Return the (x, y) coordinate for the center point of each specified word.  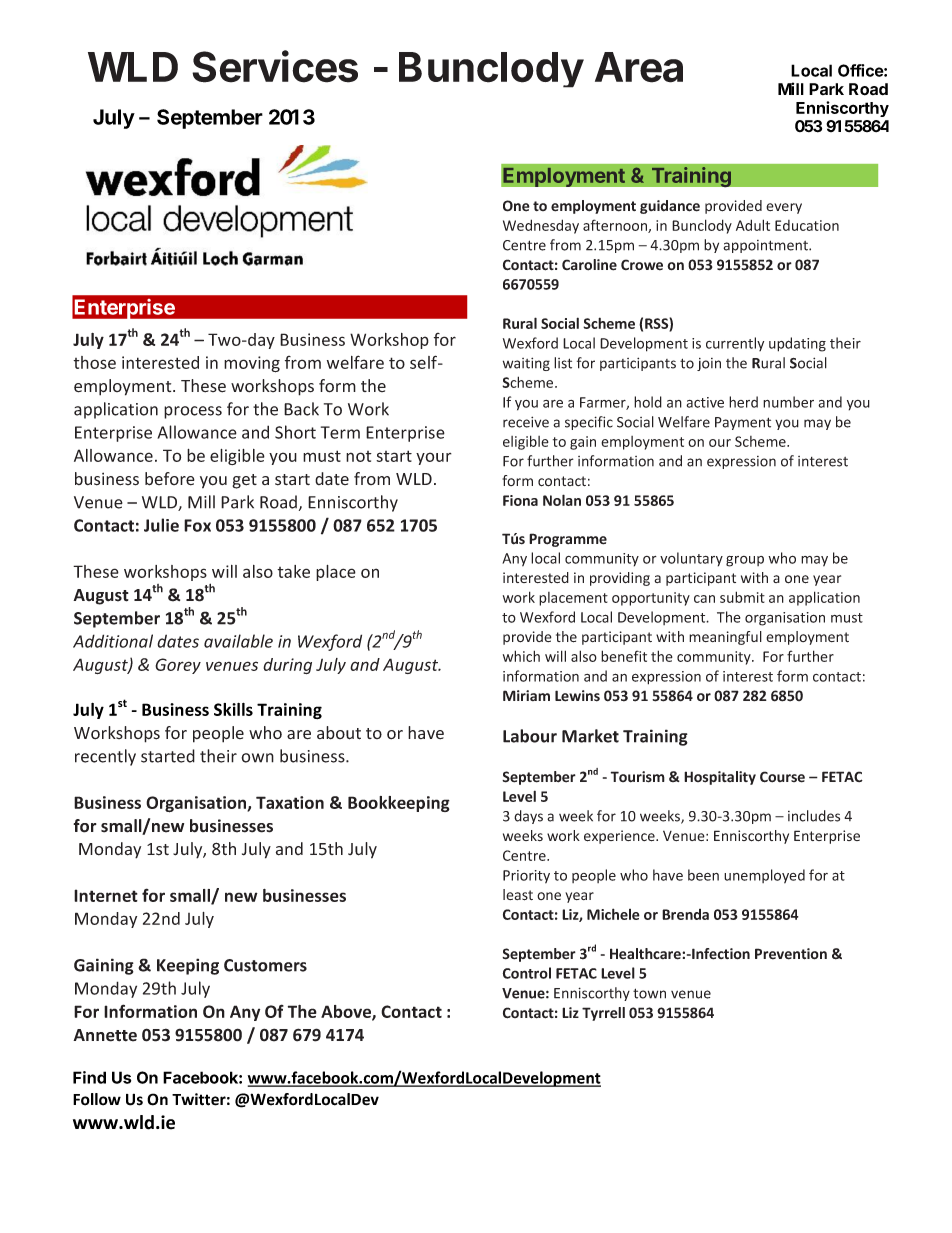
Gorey (178, 666)
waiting (526, 364)
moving (252, 364)
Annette (105, 1035)
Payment (743, 423)
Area (639, 67)
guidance (670, 207)
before (170, 479)
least (518, 895)
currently (735, 344)
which (521, 656)
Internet (106, 895)
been (703, 875)
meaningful (725, 638)
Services (275, 66)
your (434, 458)
